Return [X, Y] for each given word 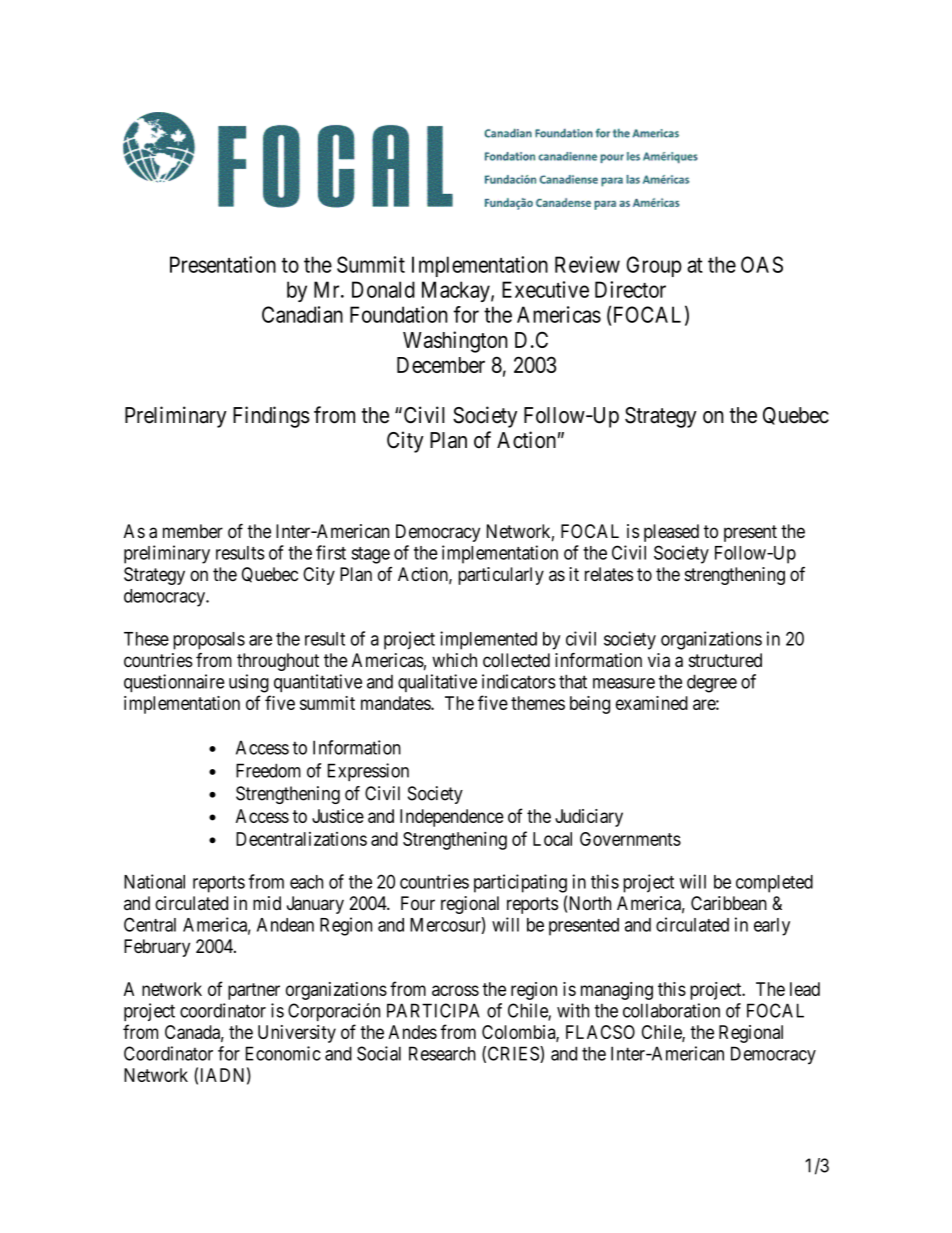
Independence [452, 818]
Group [654, 266]
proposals [209, 641]
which [454, 660]
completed [774, 884]
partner [254, 991]
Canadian [302, 314]
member [193, 531]
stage [370, 555]
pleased [671, 533]
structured [725, 660]
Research [442, 1053]
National [154, 881]
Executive [545, 289]
